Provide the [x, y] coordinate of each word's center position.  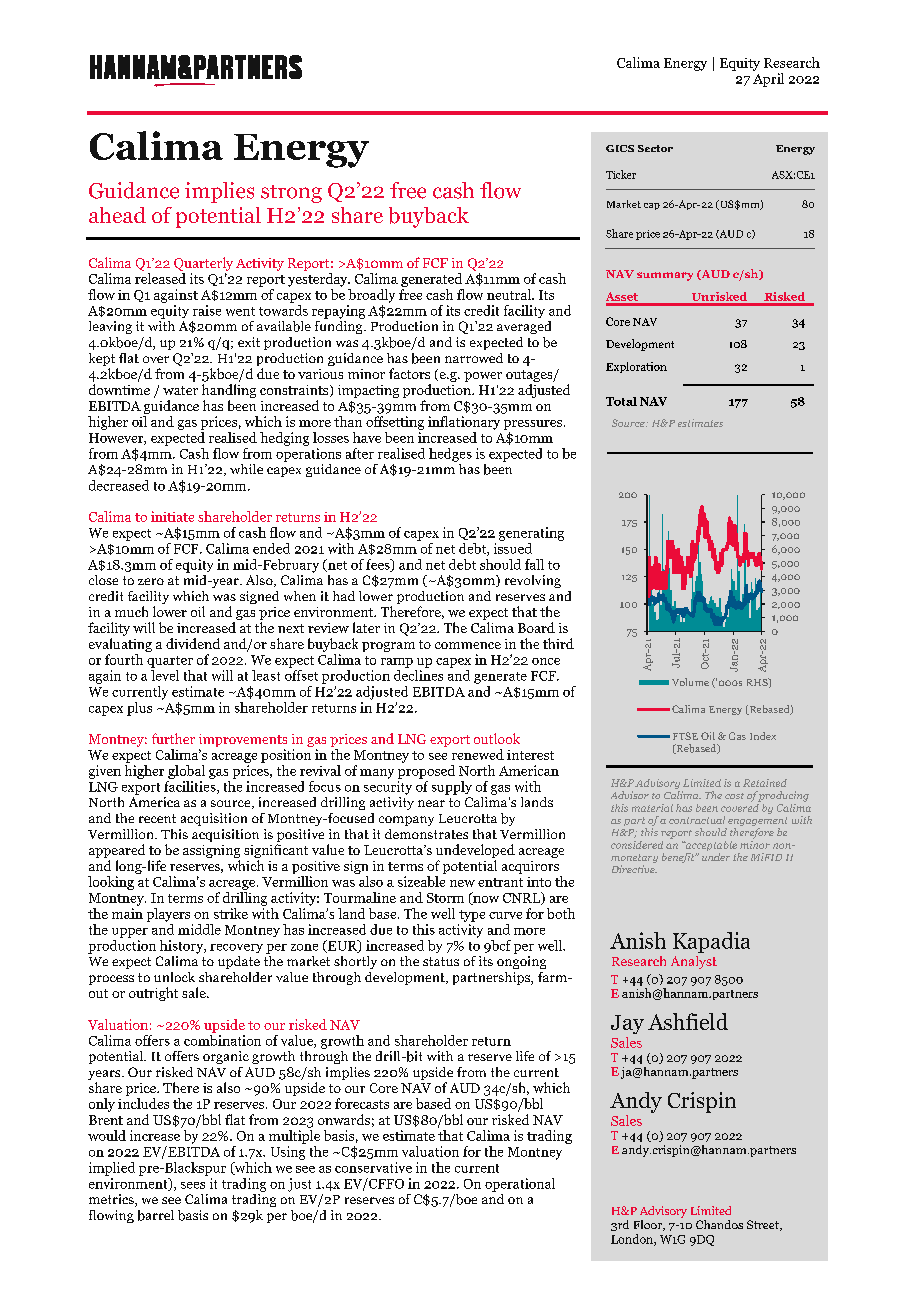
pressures [533, 425]
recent [157, 818]
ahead [117, 215]
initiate [172, 516]
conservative [373, 1167]
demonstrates [426, 834]
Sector [655, 148]
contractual [697, 820]
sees [193, 1185]
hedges [450, 455]
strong [291, 194]
